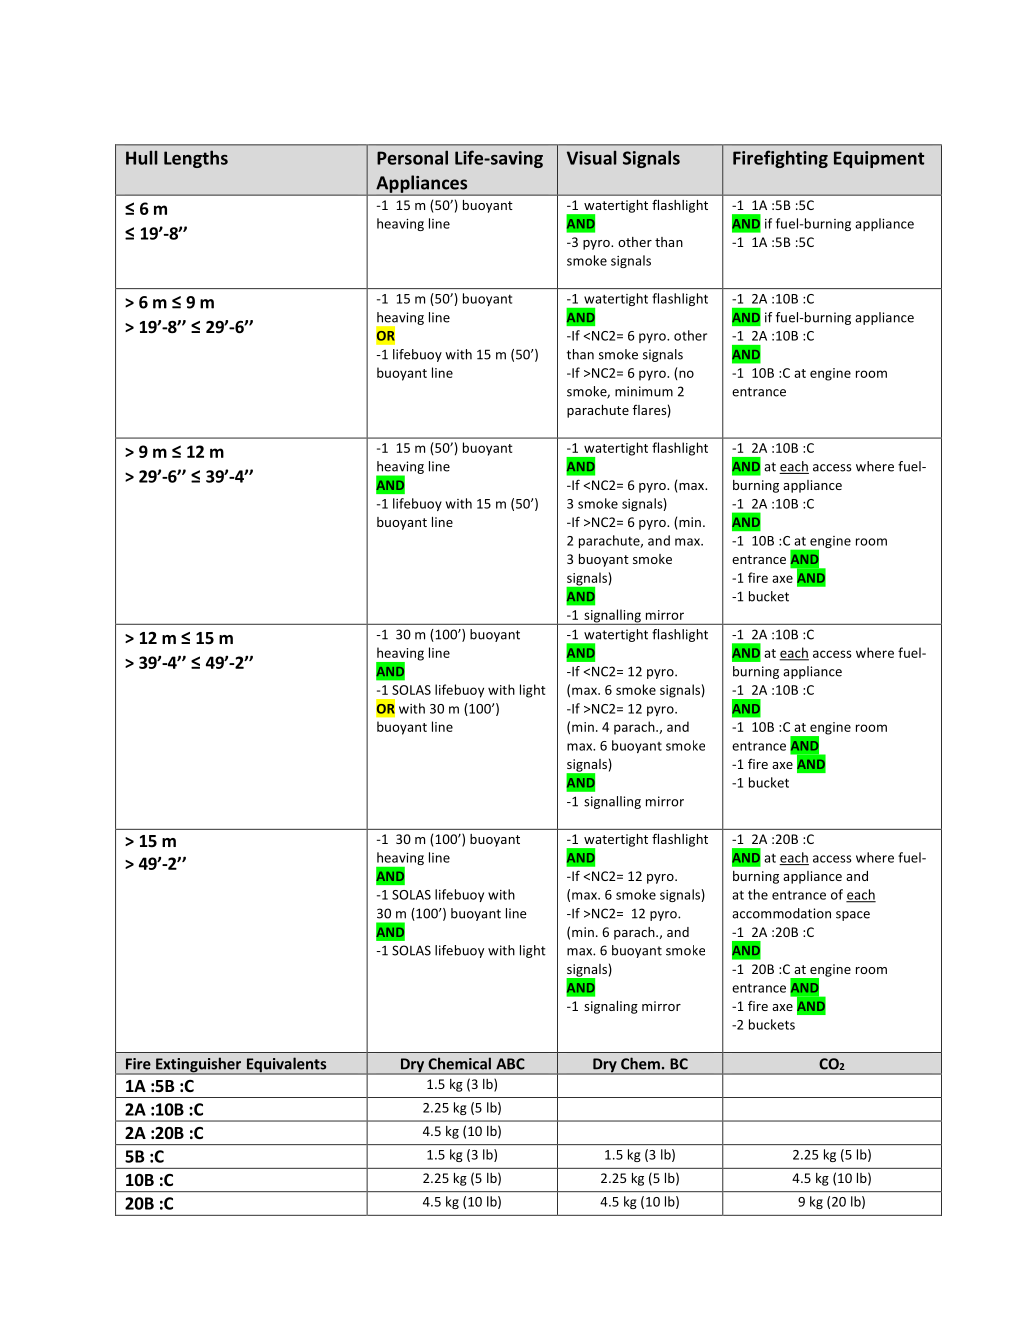 The image size is (1033, 1337). What do you see at coordinates (510, 1064) in the screenshot?
I see `ABC` at bounding box center [510, 1064].
